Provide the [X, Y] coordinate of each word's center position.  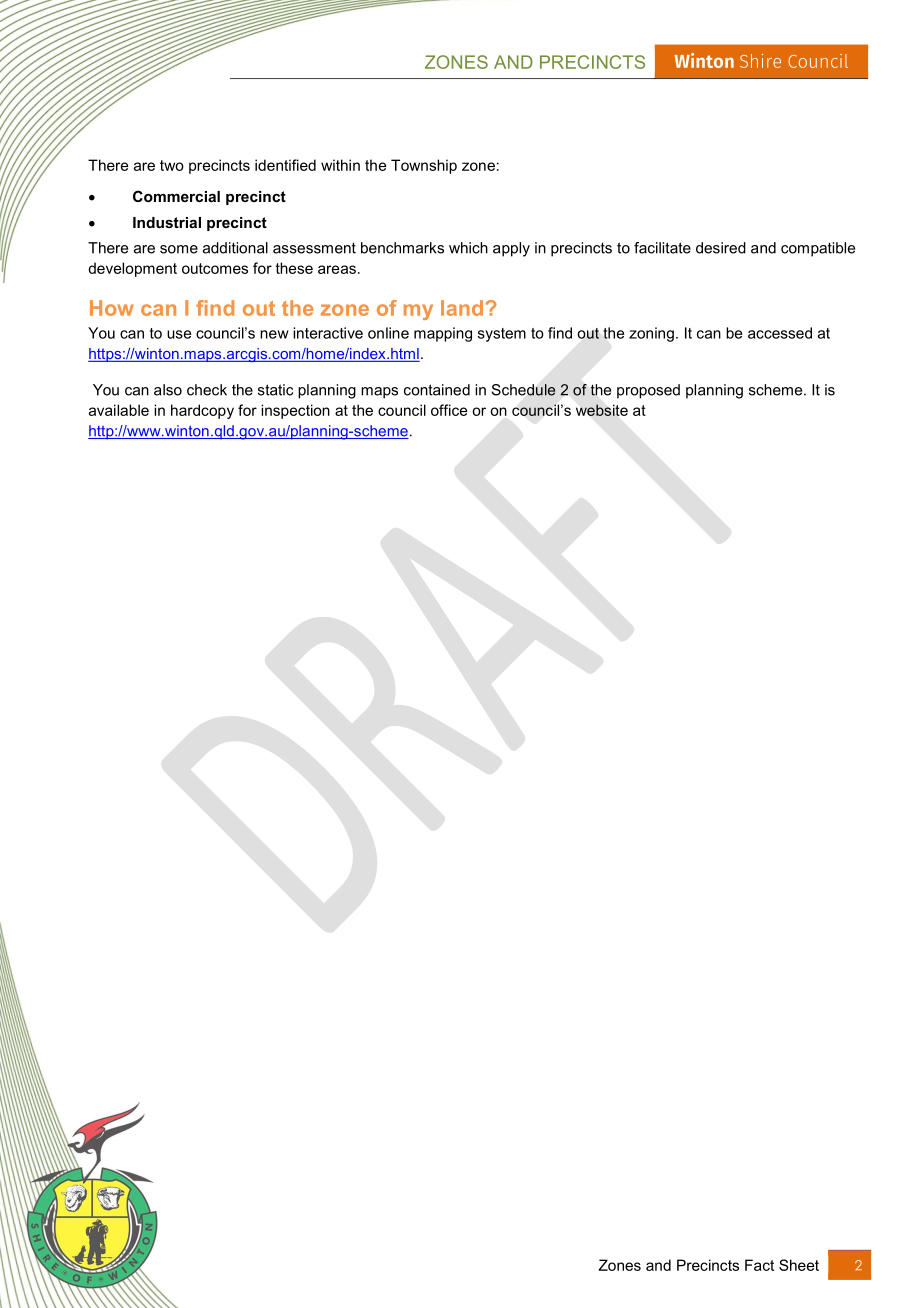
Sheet [799, 1265]
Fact [759, 1265]
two [172, 165]
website [602, 410]
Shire [760, 61]
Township [424, 166]
